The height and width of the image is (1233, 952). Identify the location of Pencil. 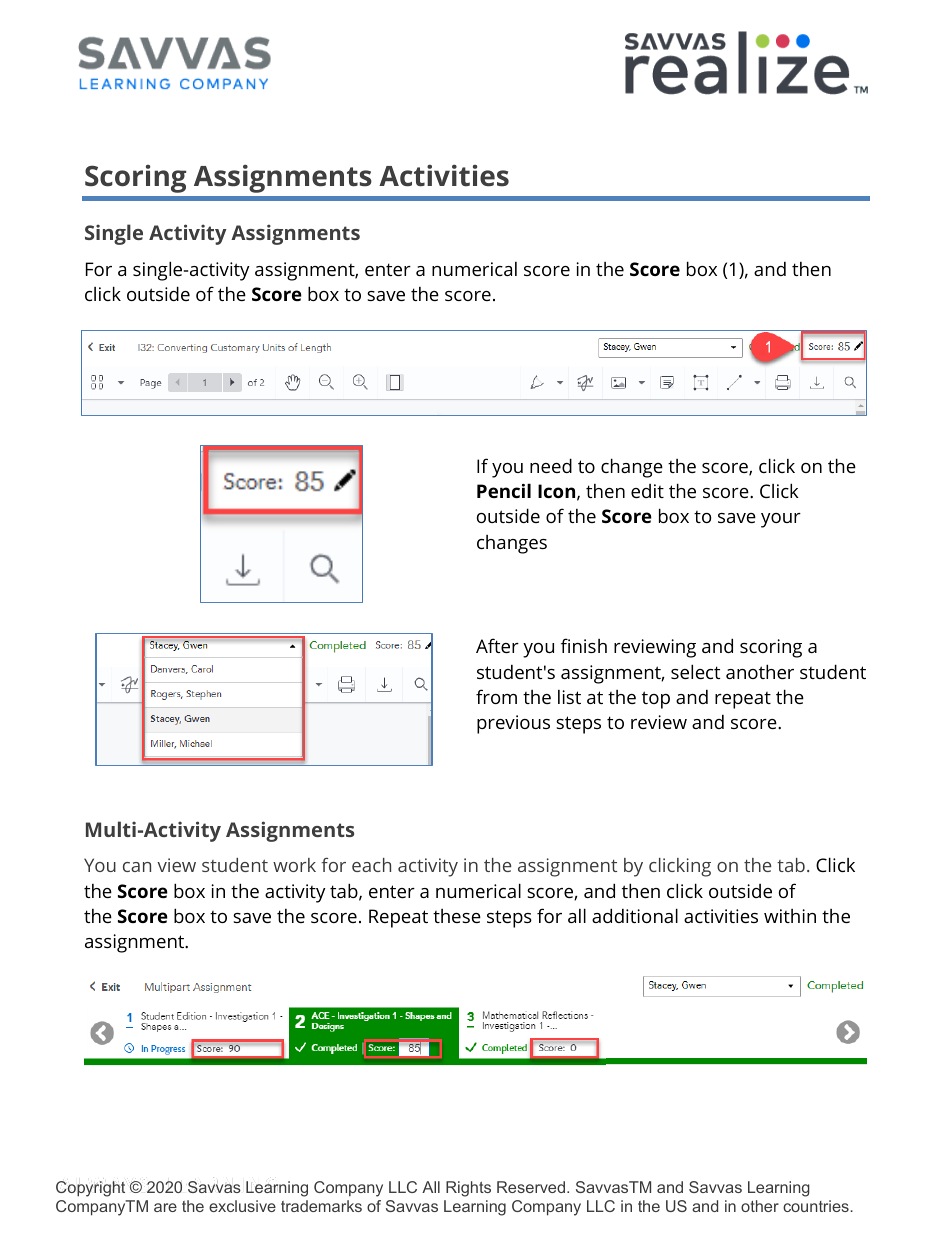
(504, 490).
